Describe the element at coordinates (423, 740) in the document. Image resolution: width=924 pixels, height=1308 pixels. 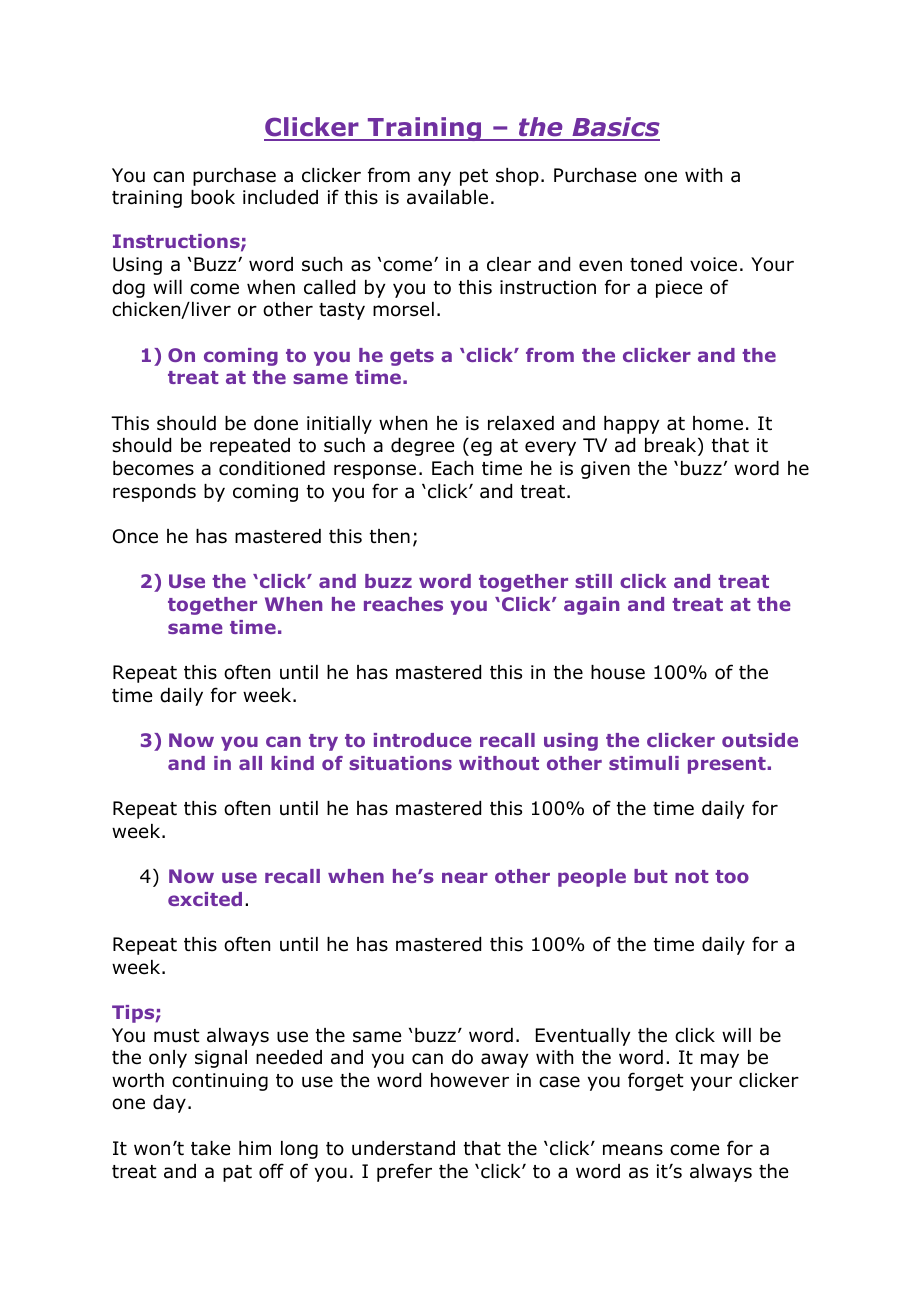
I see `introduce` at that location.
